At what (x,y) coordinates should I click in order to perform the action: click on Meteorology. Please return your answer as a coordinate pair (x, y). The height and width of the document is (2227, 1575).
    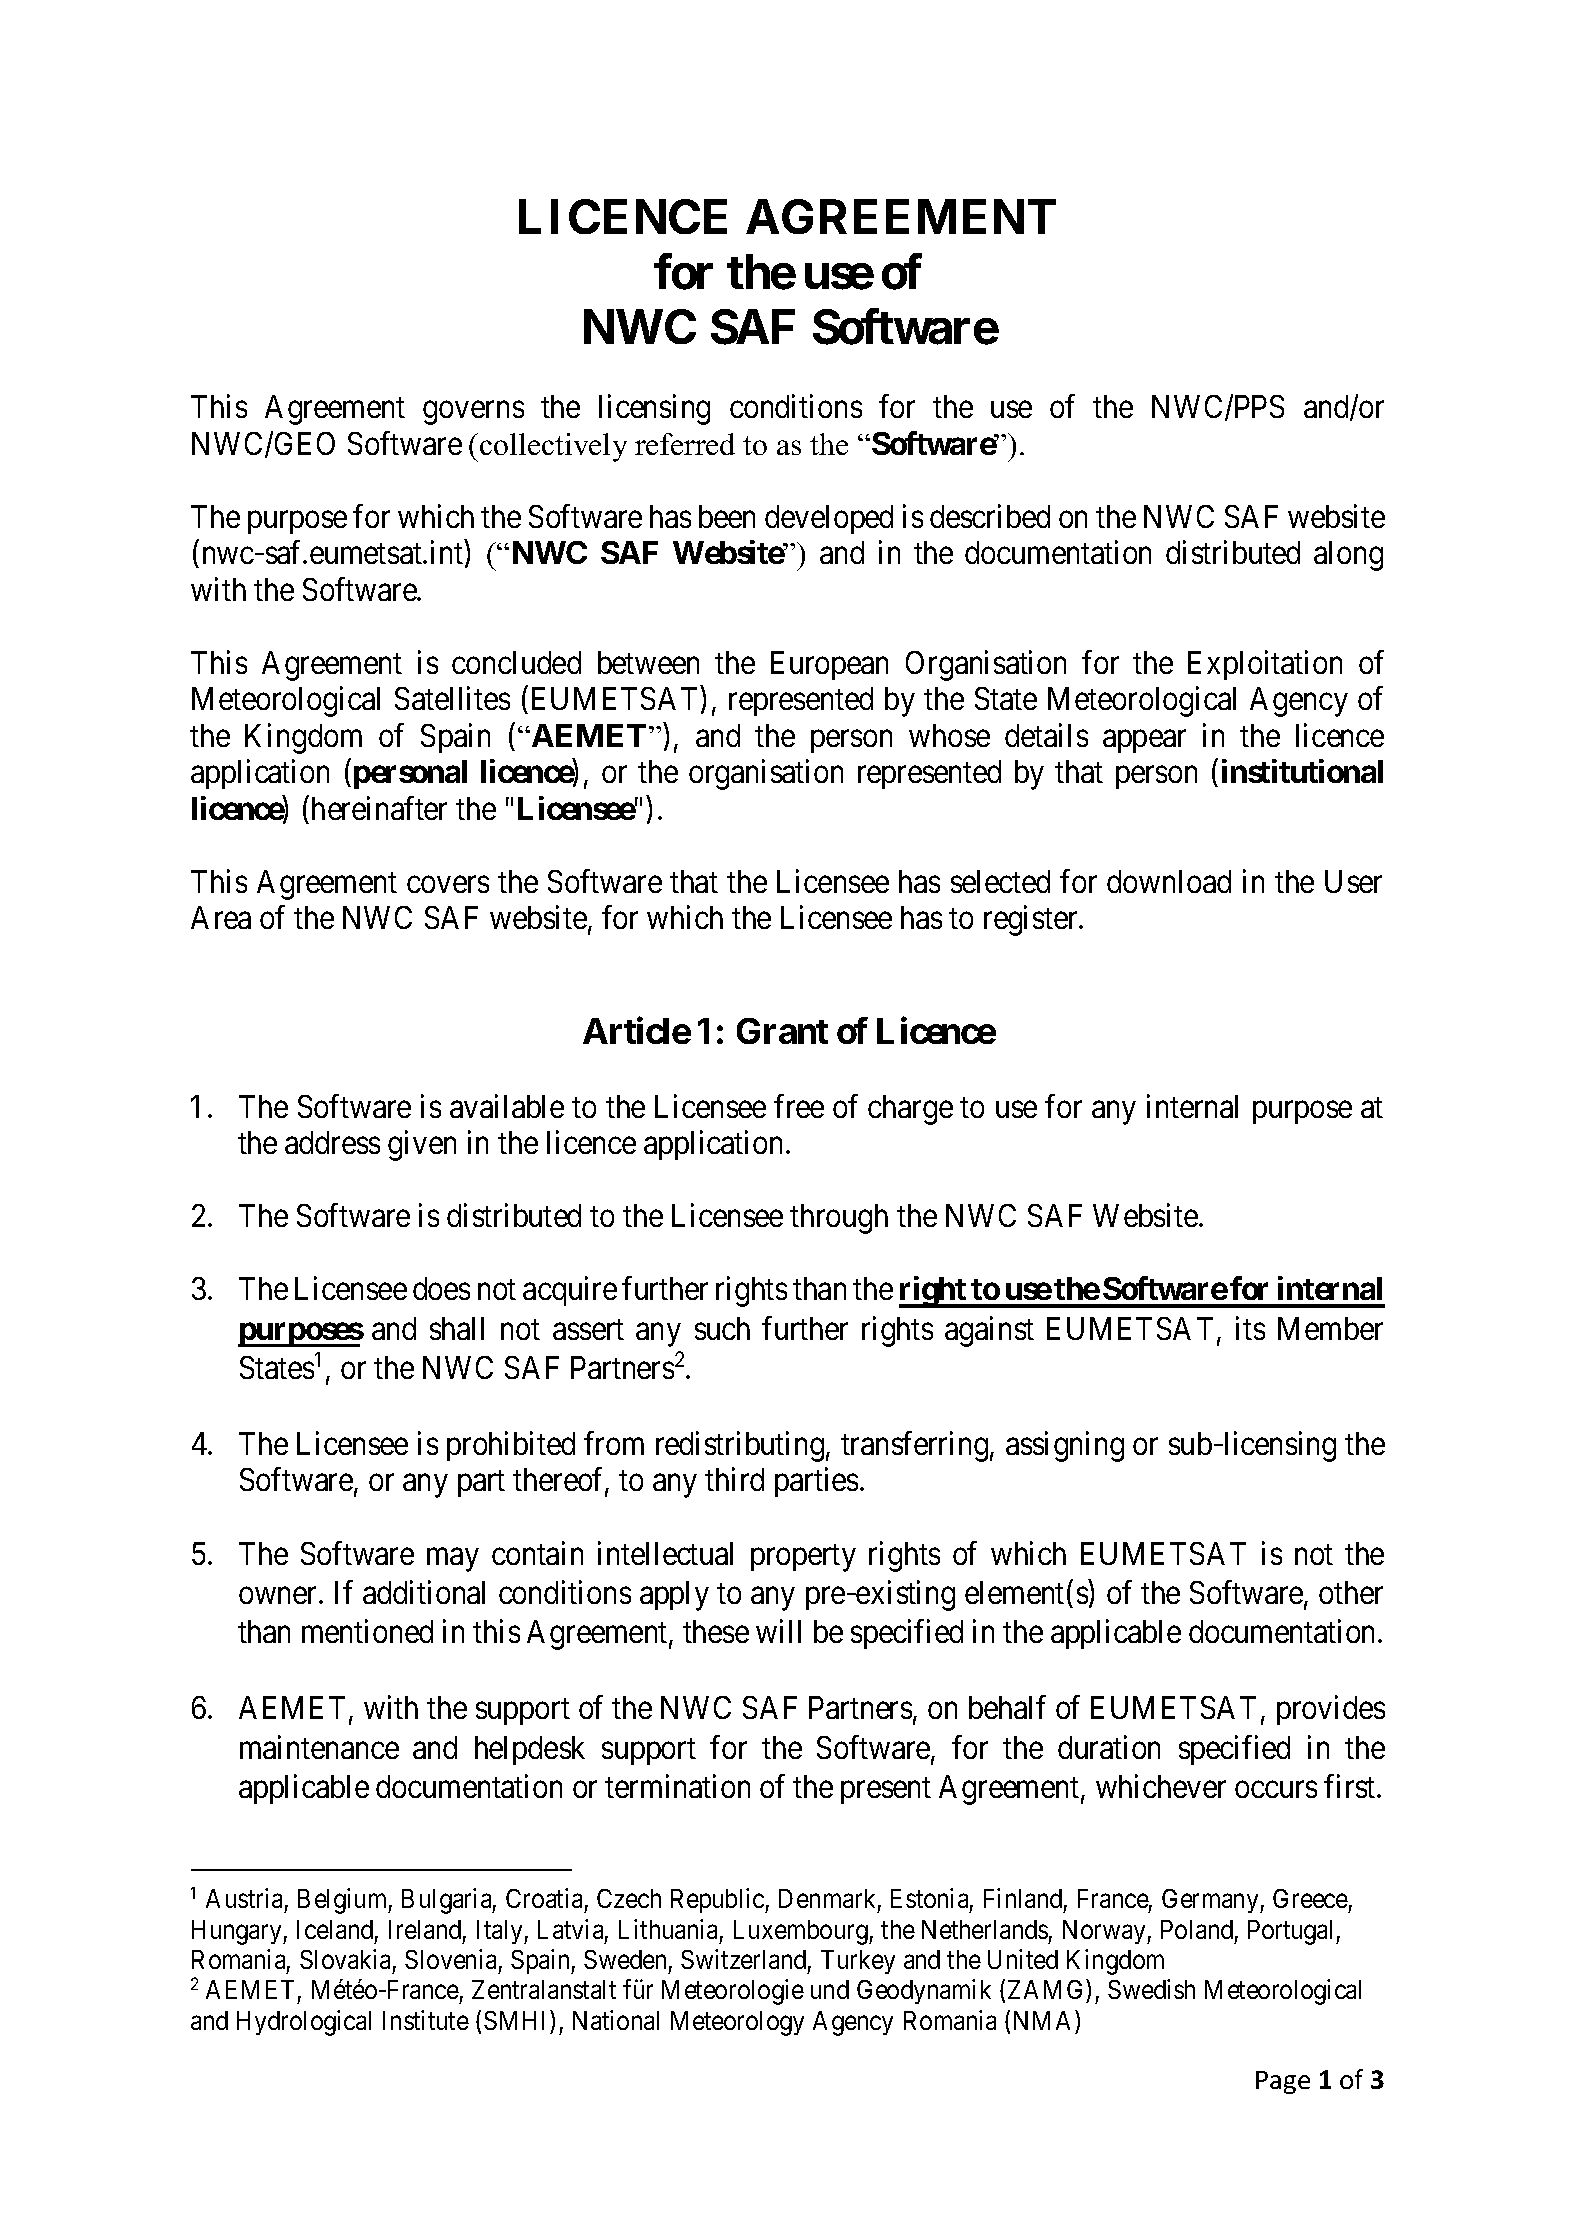
    Looking at the image, I should click on (737, 2023).
